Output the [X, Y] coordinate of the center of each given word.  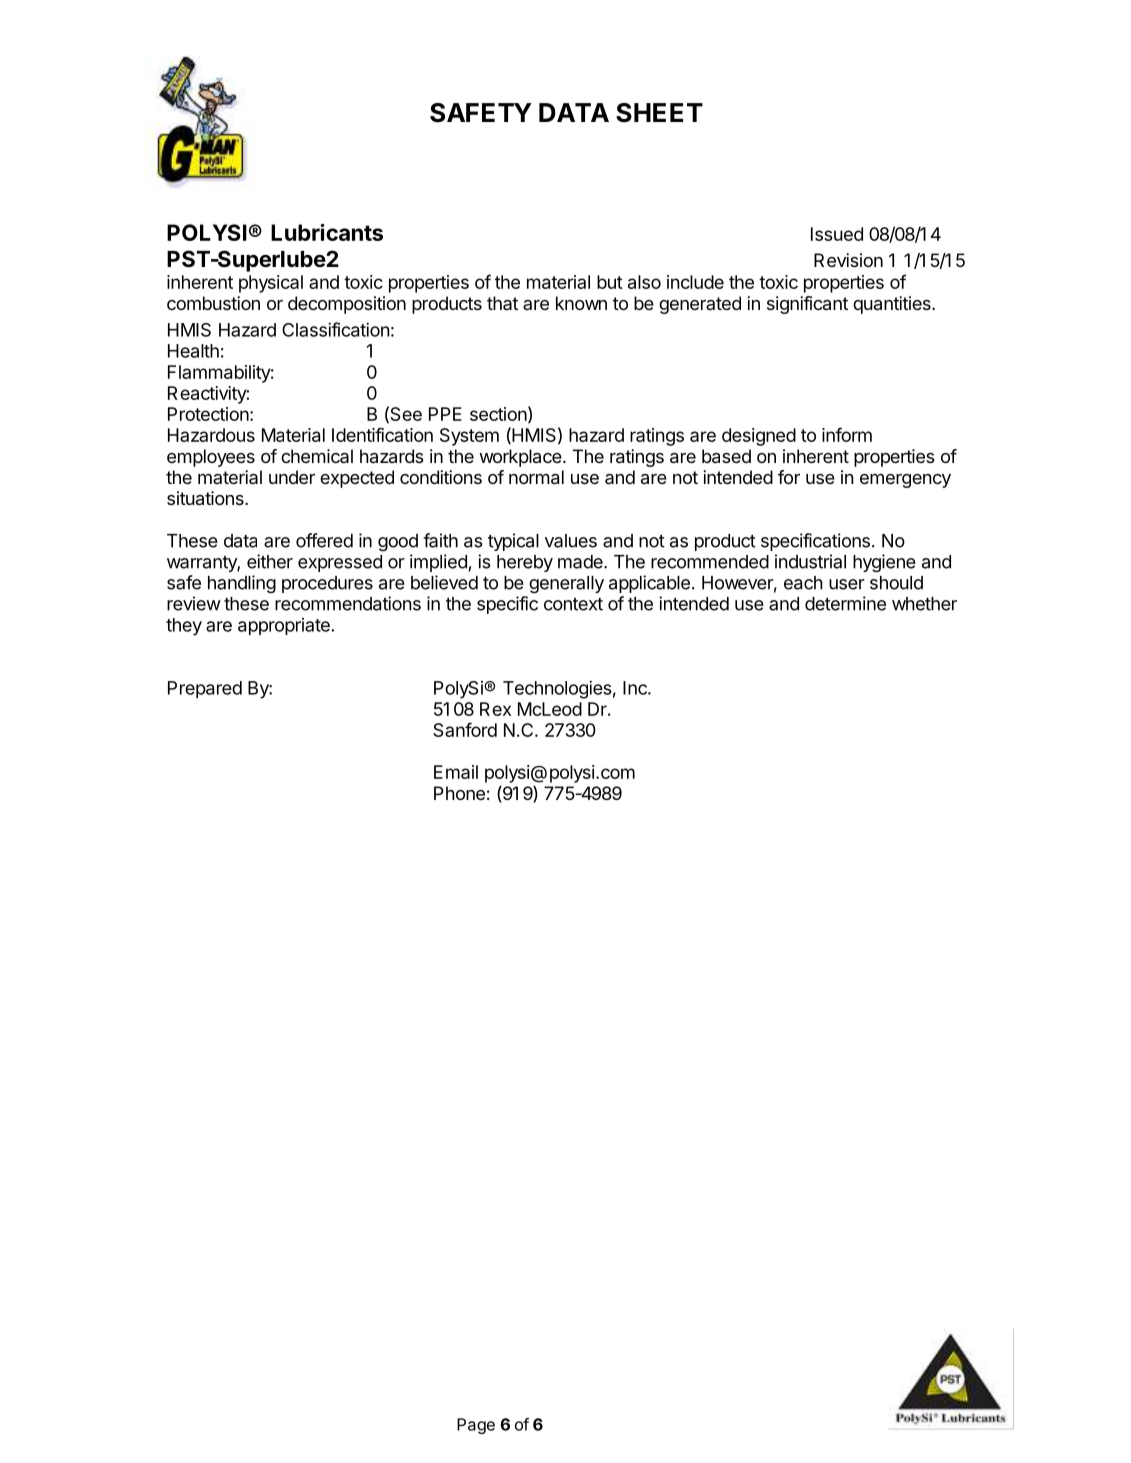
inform [847, 434]
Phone [459, 793]
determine [845, 603]
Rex [495, 709]
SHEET [659, 113]
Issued [837, 234]
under [292, 477]
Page [476, 1426]
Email [456, 772]
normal [536, 477]
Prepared [205, 690]
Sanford [465, 729]
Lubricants [327, 232]
